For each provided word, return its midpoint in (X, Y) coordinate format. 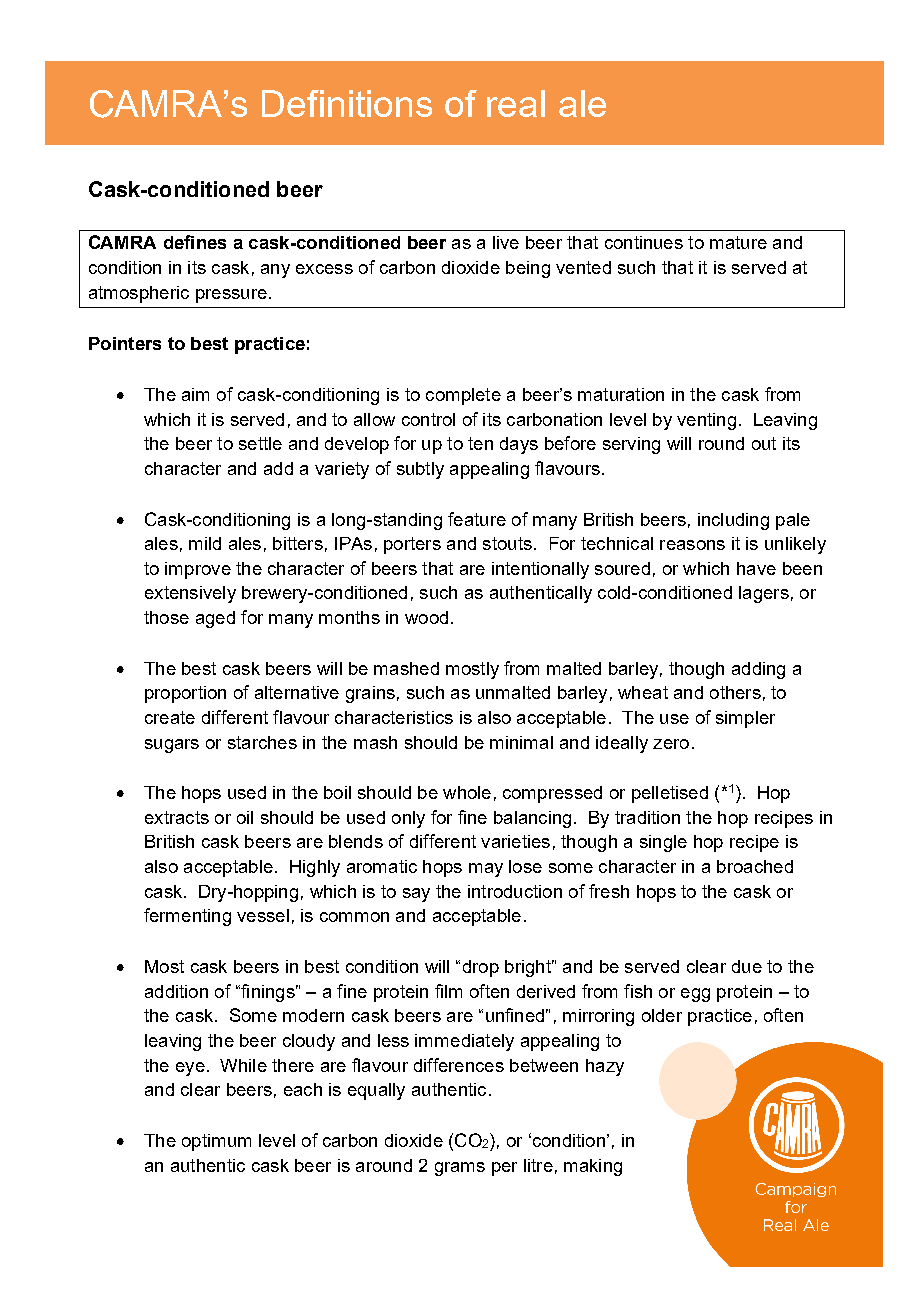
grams (460, 1169)
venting (706, 421)
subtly (420, 470)
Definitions (347, 103)
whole (467, 792)
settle (260, 443)
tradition (647, 817)
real (516, 103)
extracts (177, 817)
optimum (216, 1142)
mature (738, 242)
